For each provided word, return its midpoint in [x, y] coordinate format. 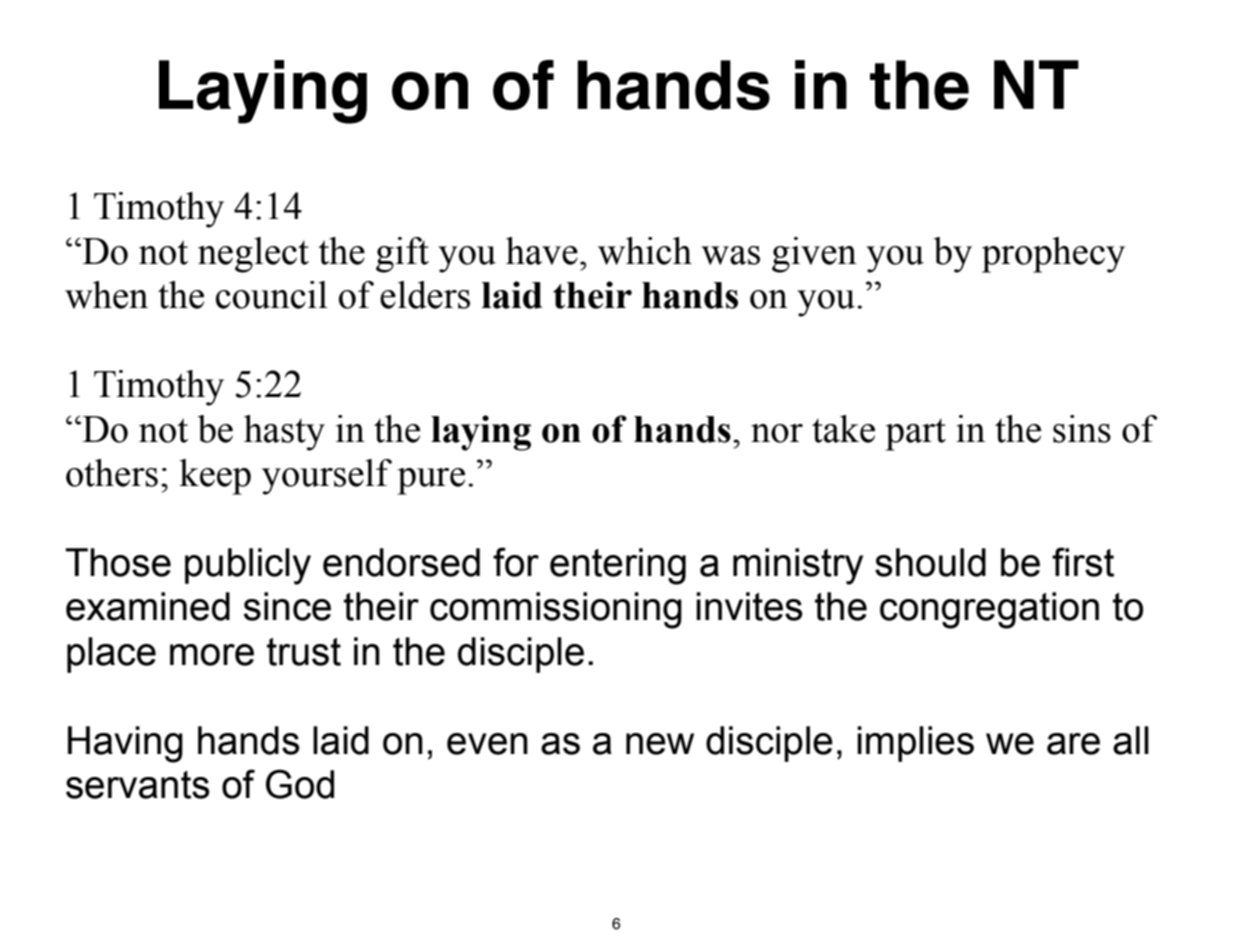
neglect [253, 255]
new [660, 744]
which [645, 251]
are [1073, 744]
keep [215, 477]
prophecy [1053, 255]
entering [618, 566]
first [1083, 562]
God [300, 784]
